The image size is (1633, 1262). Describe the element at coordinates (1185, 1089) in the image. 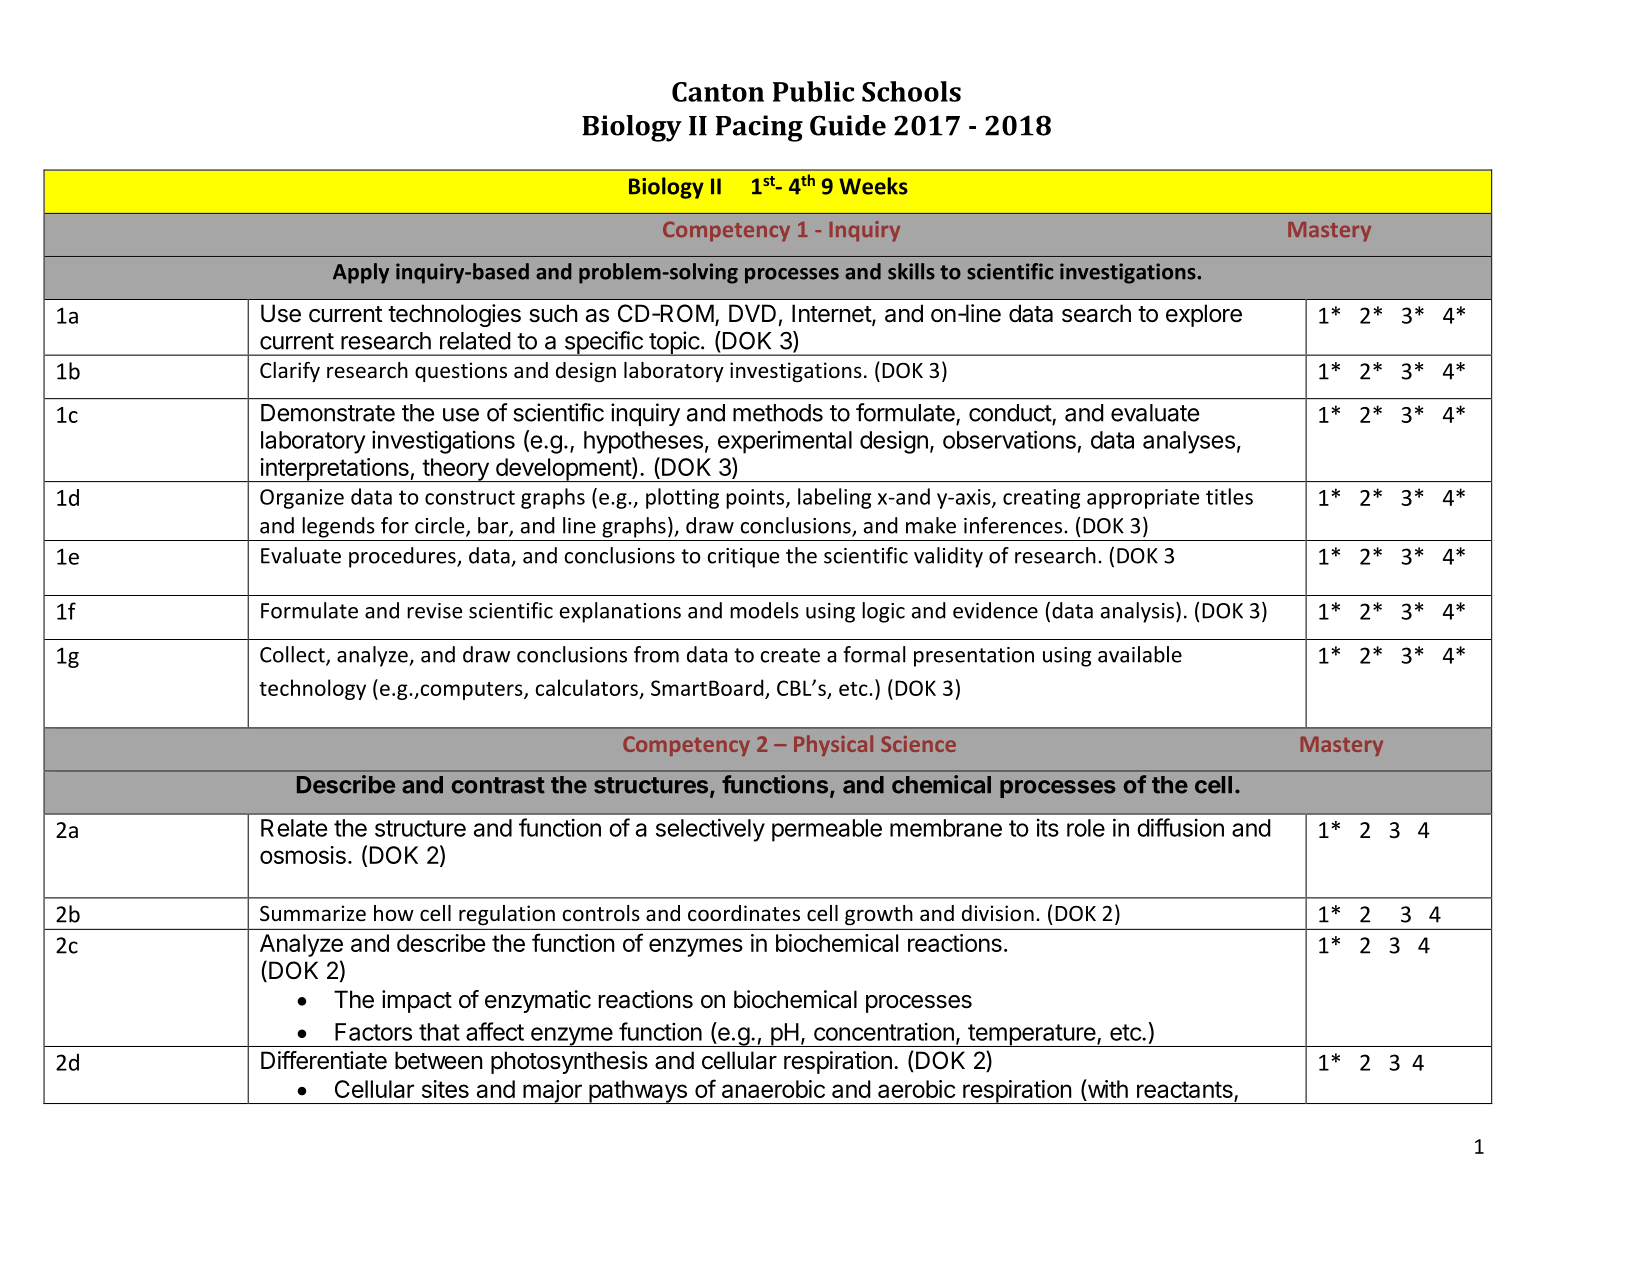

I see `reactants` at that location.
